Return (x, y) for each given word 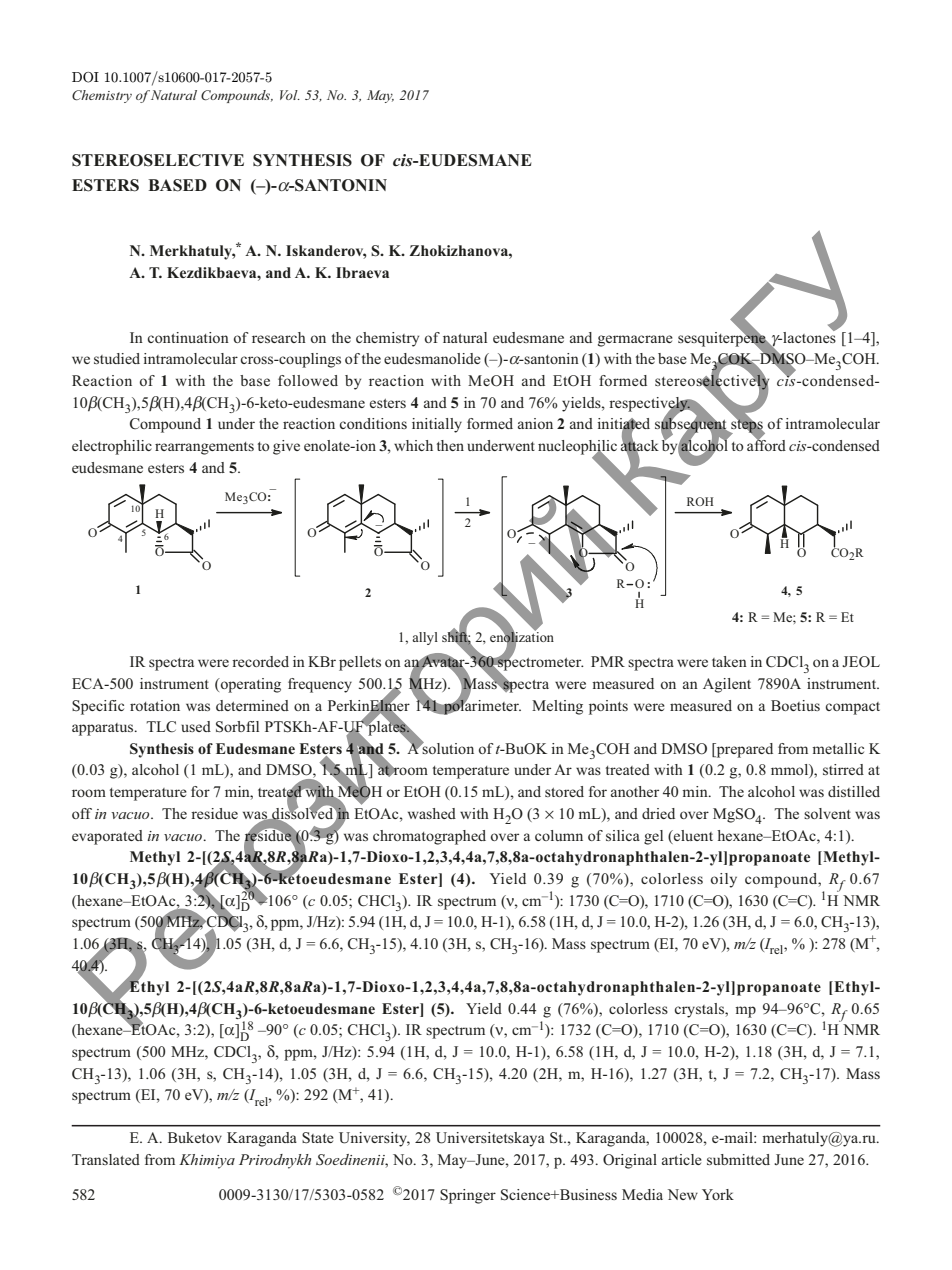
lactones (809, 336)
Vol (290, 95)
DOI (85, 77)
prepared (743, 750)
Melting (557, 707)
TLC (161, 727)
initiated (623, 425)
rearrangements (204, 448)
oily (724, 880)
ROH (700, 501)
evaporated (107, 837)
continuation (188, 337)
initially (437, 425)
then (450, 445)
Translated (106, 1159)
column (559, 835)
